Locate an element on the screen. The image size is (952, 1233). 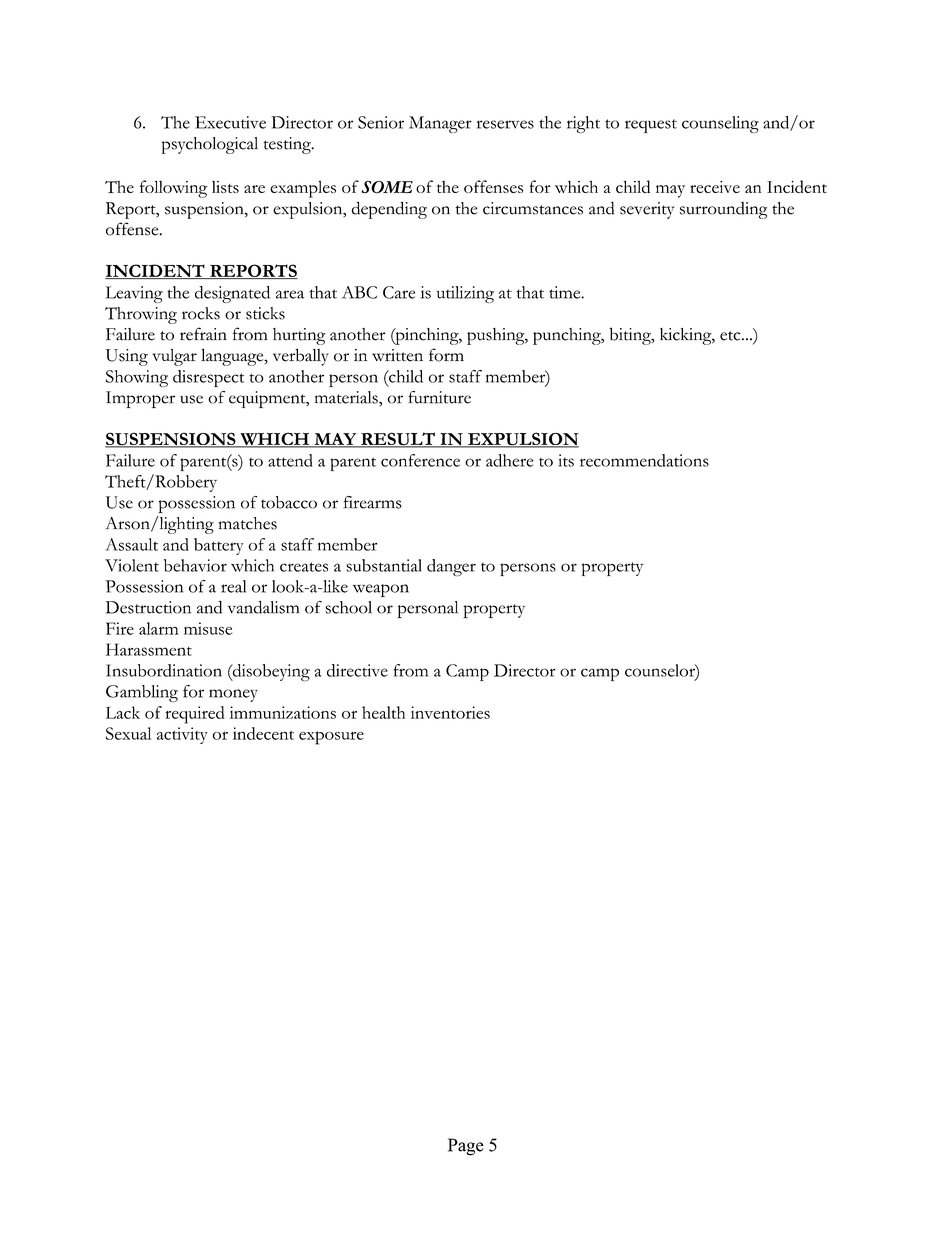
misuse is located at coordinates (208, 628).
